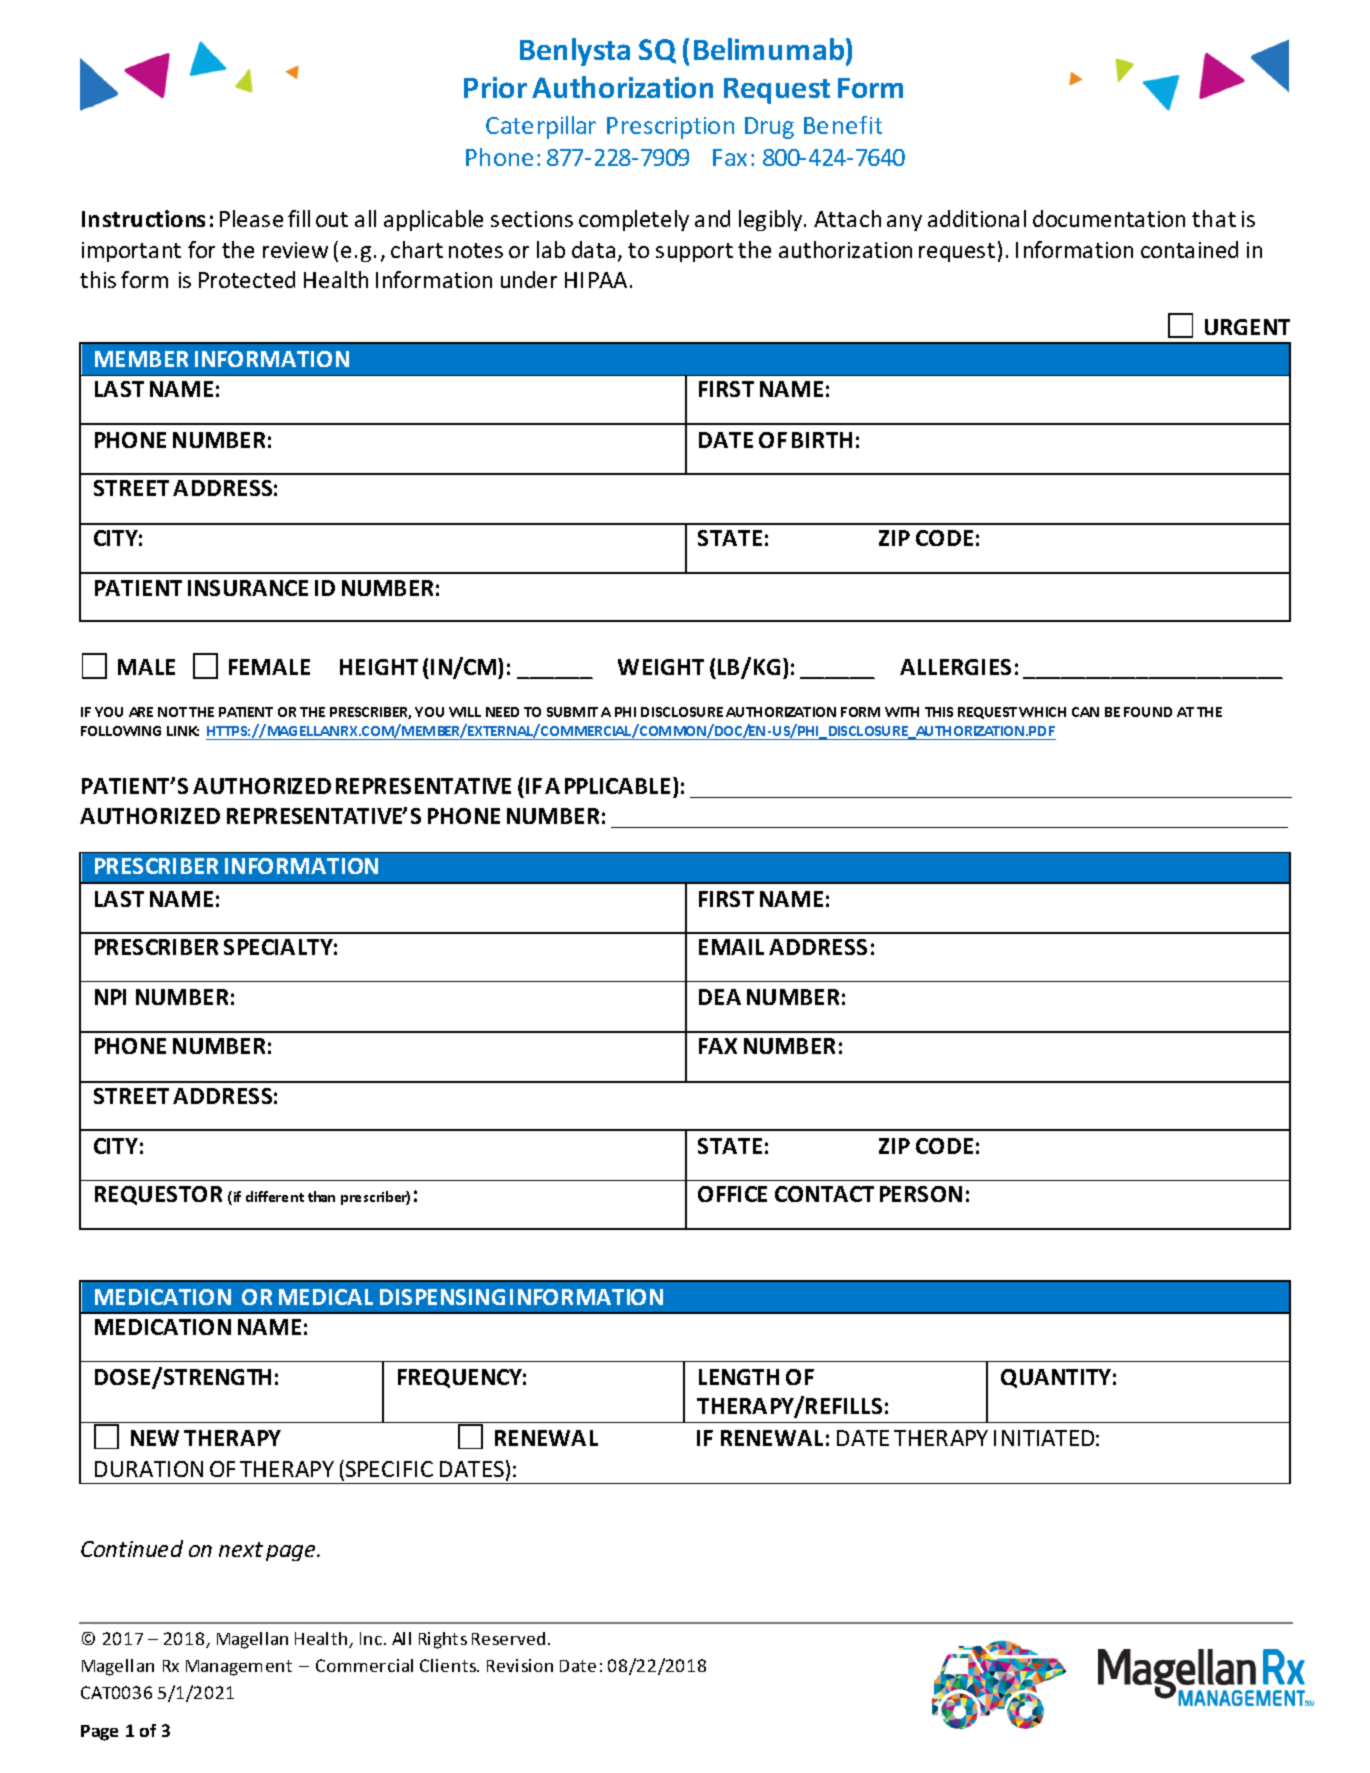  What do you see at coordinates (1085, 712) in the screenshot?
I see `CAN` at bounding box center [1085, 712].
